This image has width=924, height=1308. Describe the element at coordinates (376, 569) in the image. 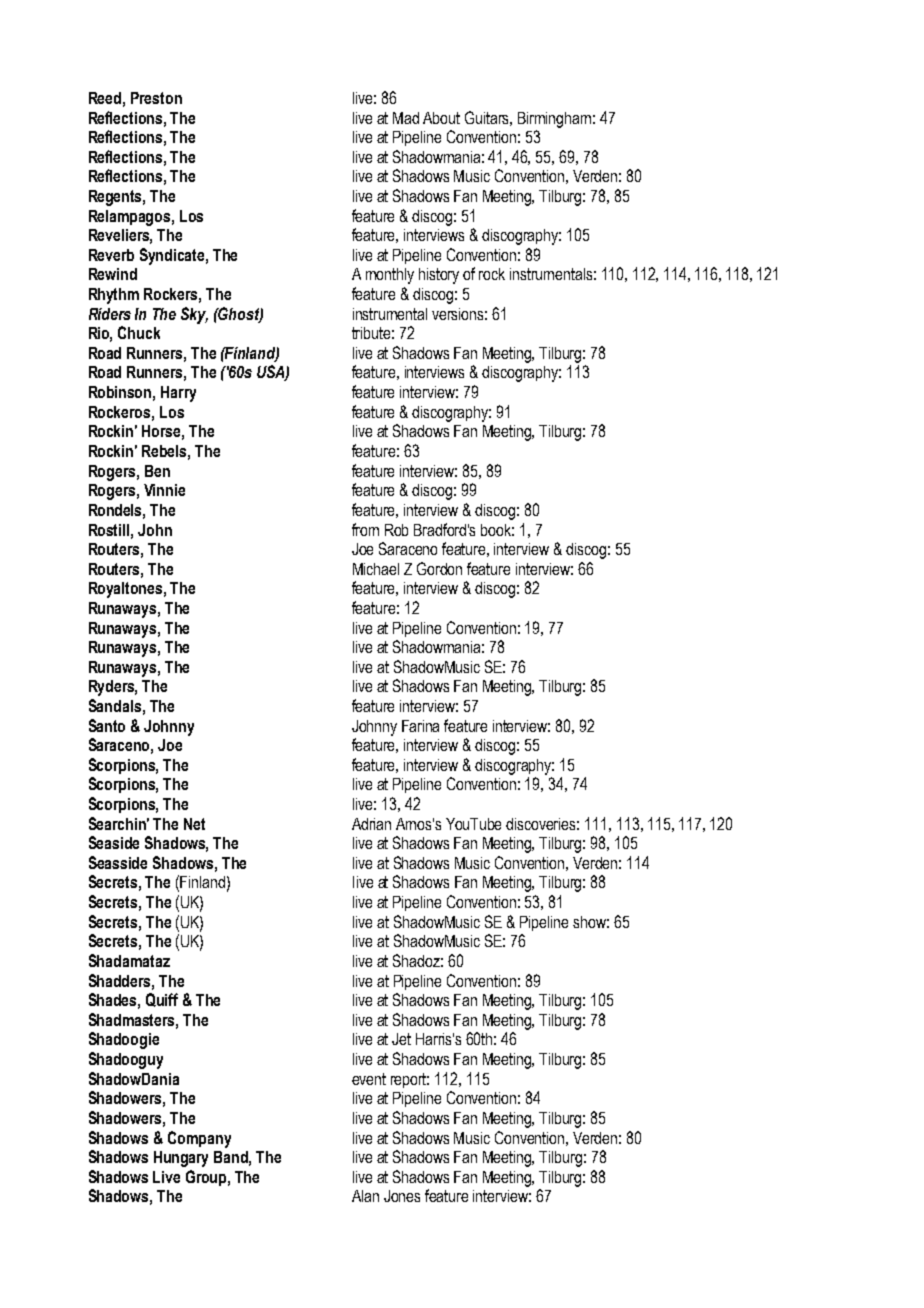

I see `Michael` at that location.
